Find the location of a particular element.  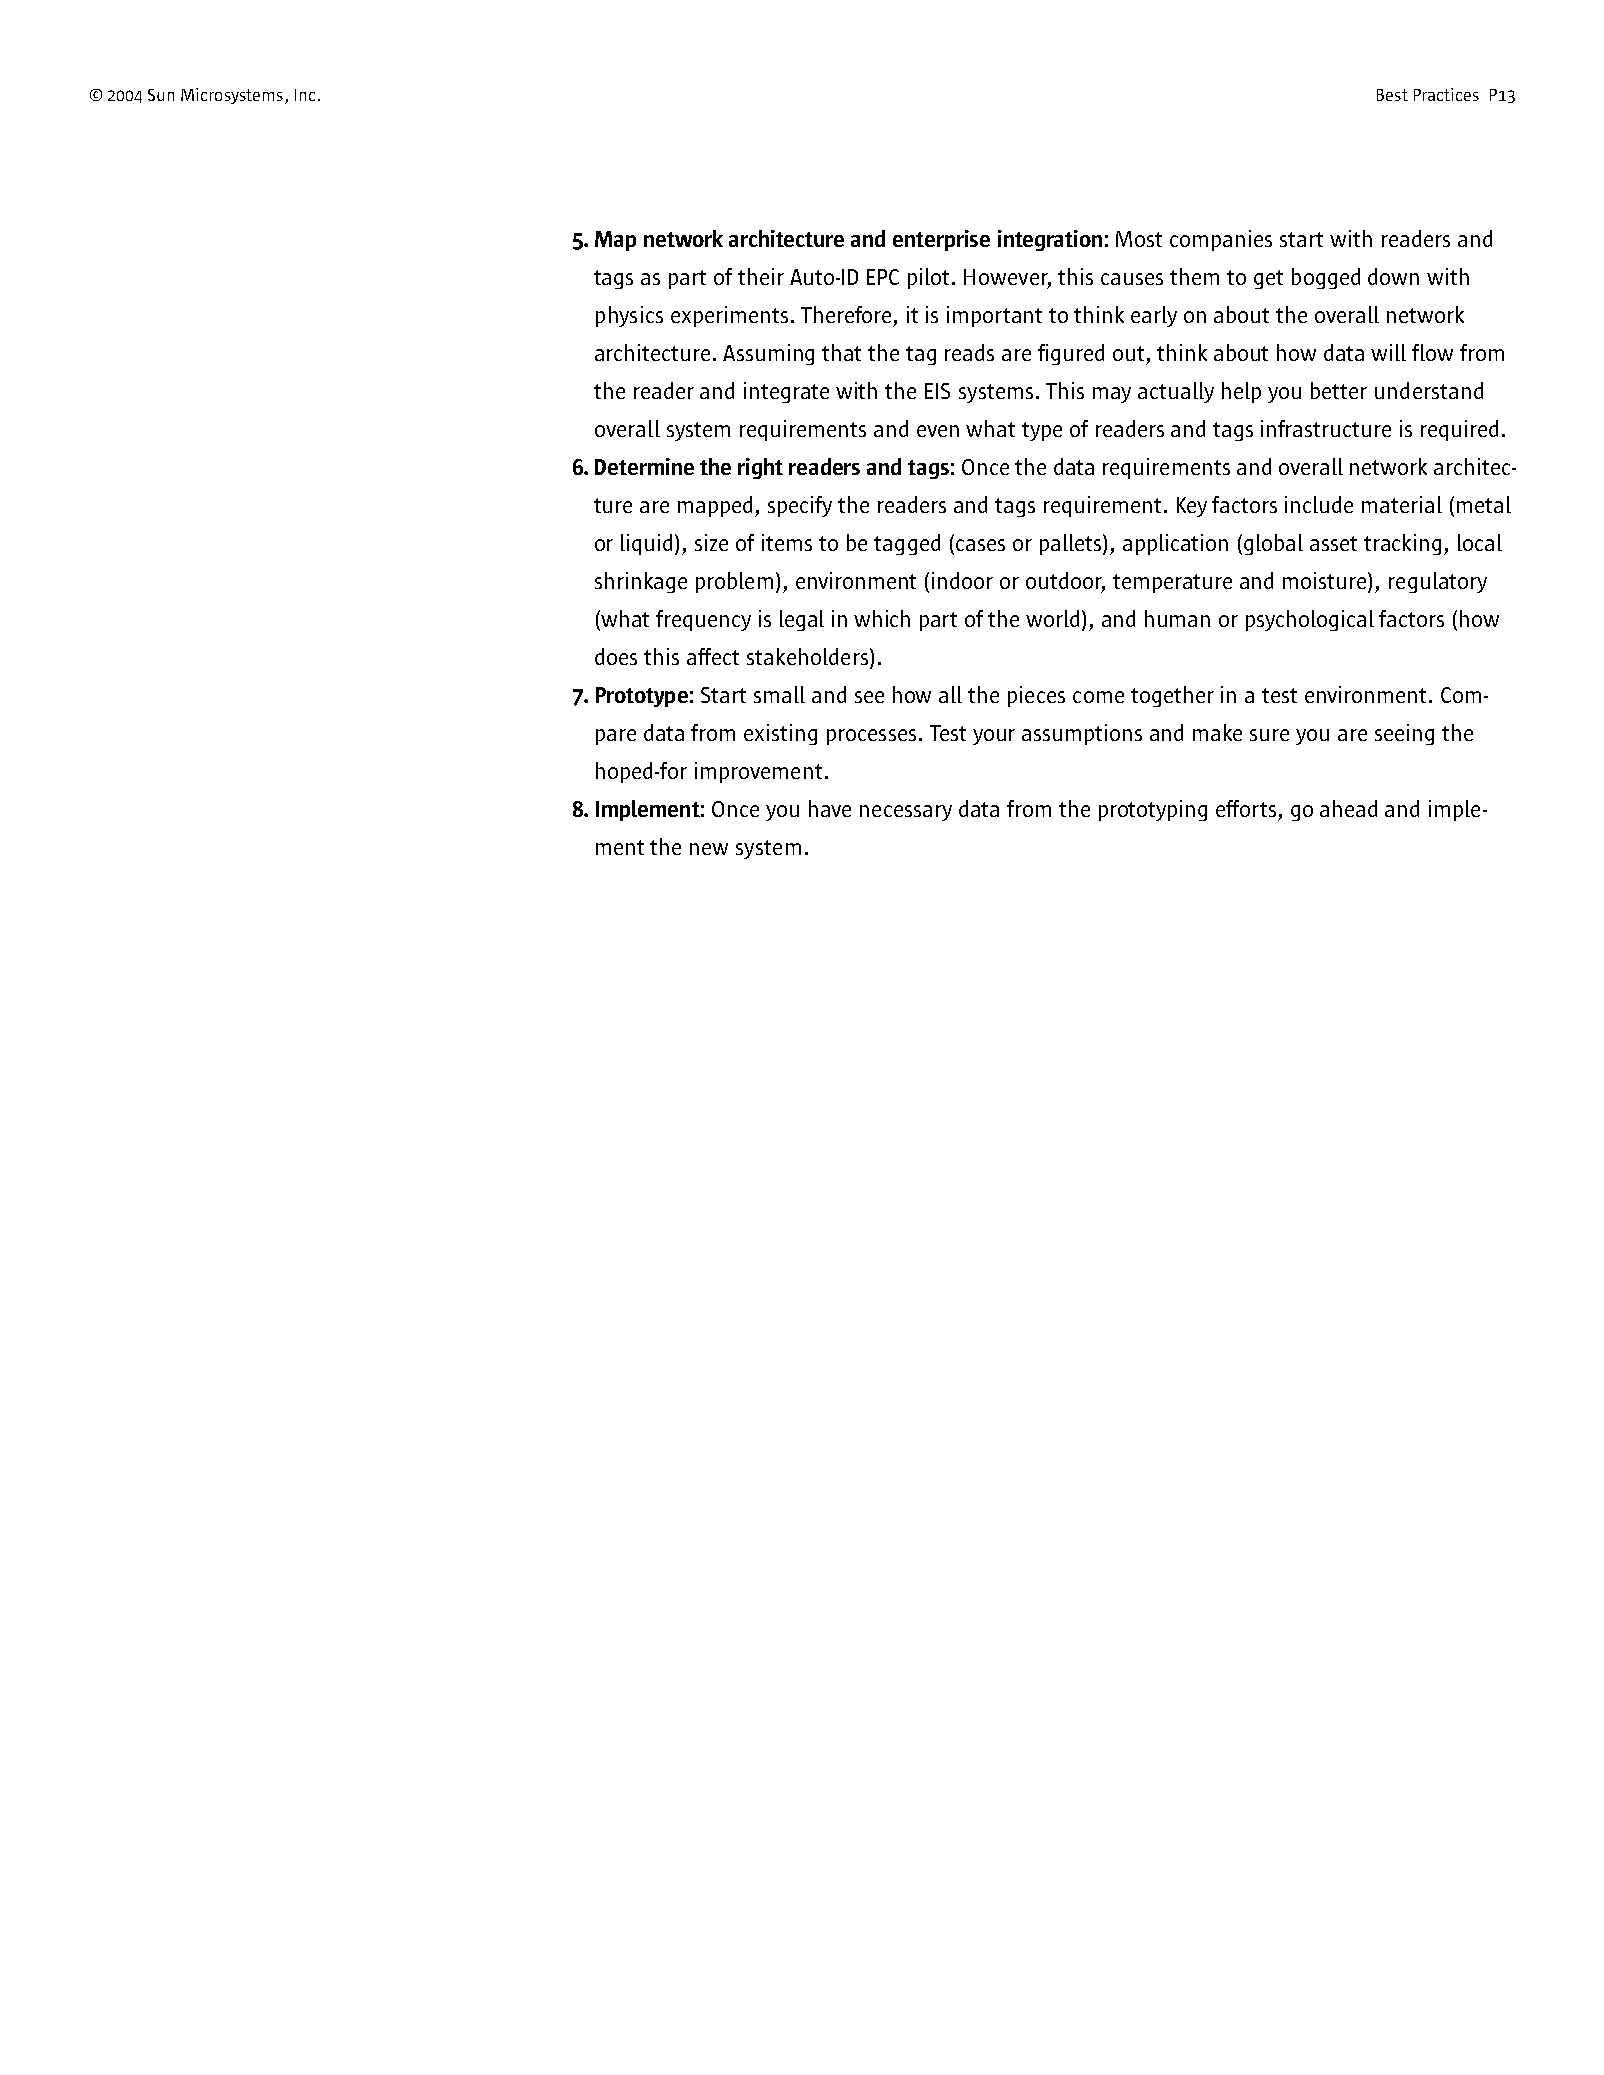

Determine is located at coordinates (644, 466).
